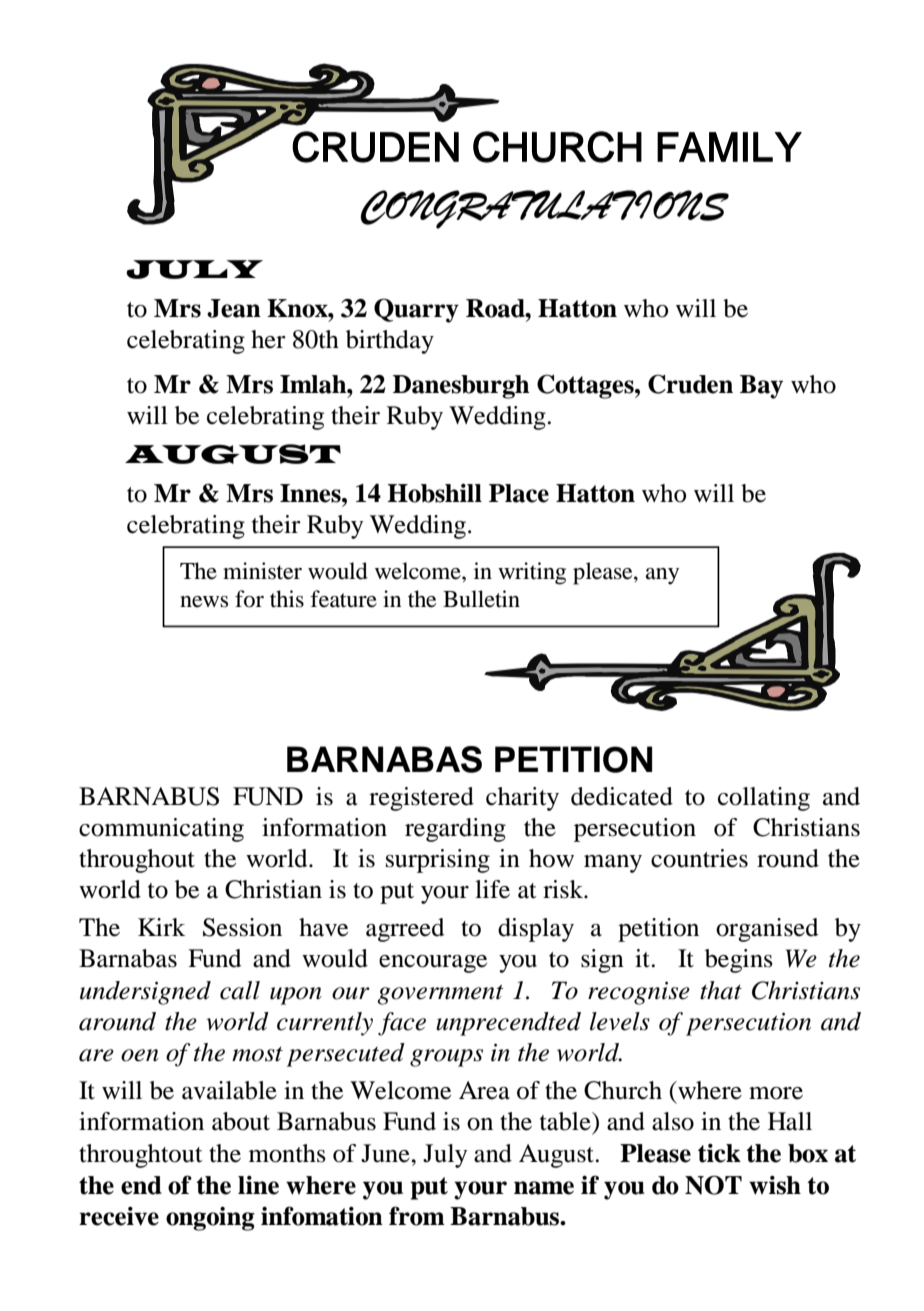 This screenshot has width=924, height=1311. I want to click on Quarry, so click(416, 310).
